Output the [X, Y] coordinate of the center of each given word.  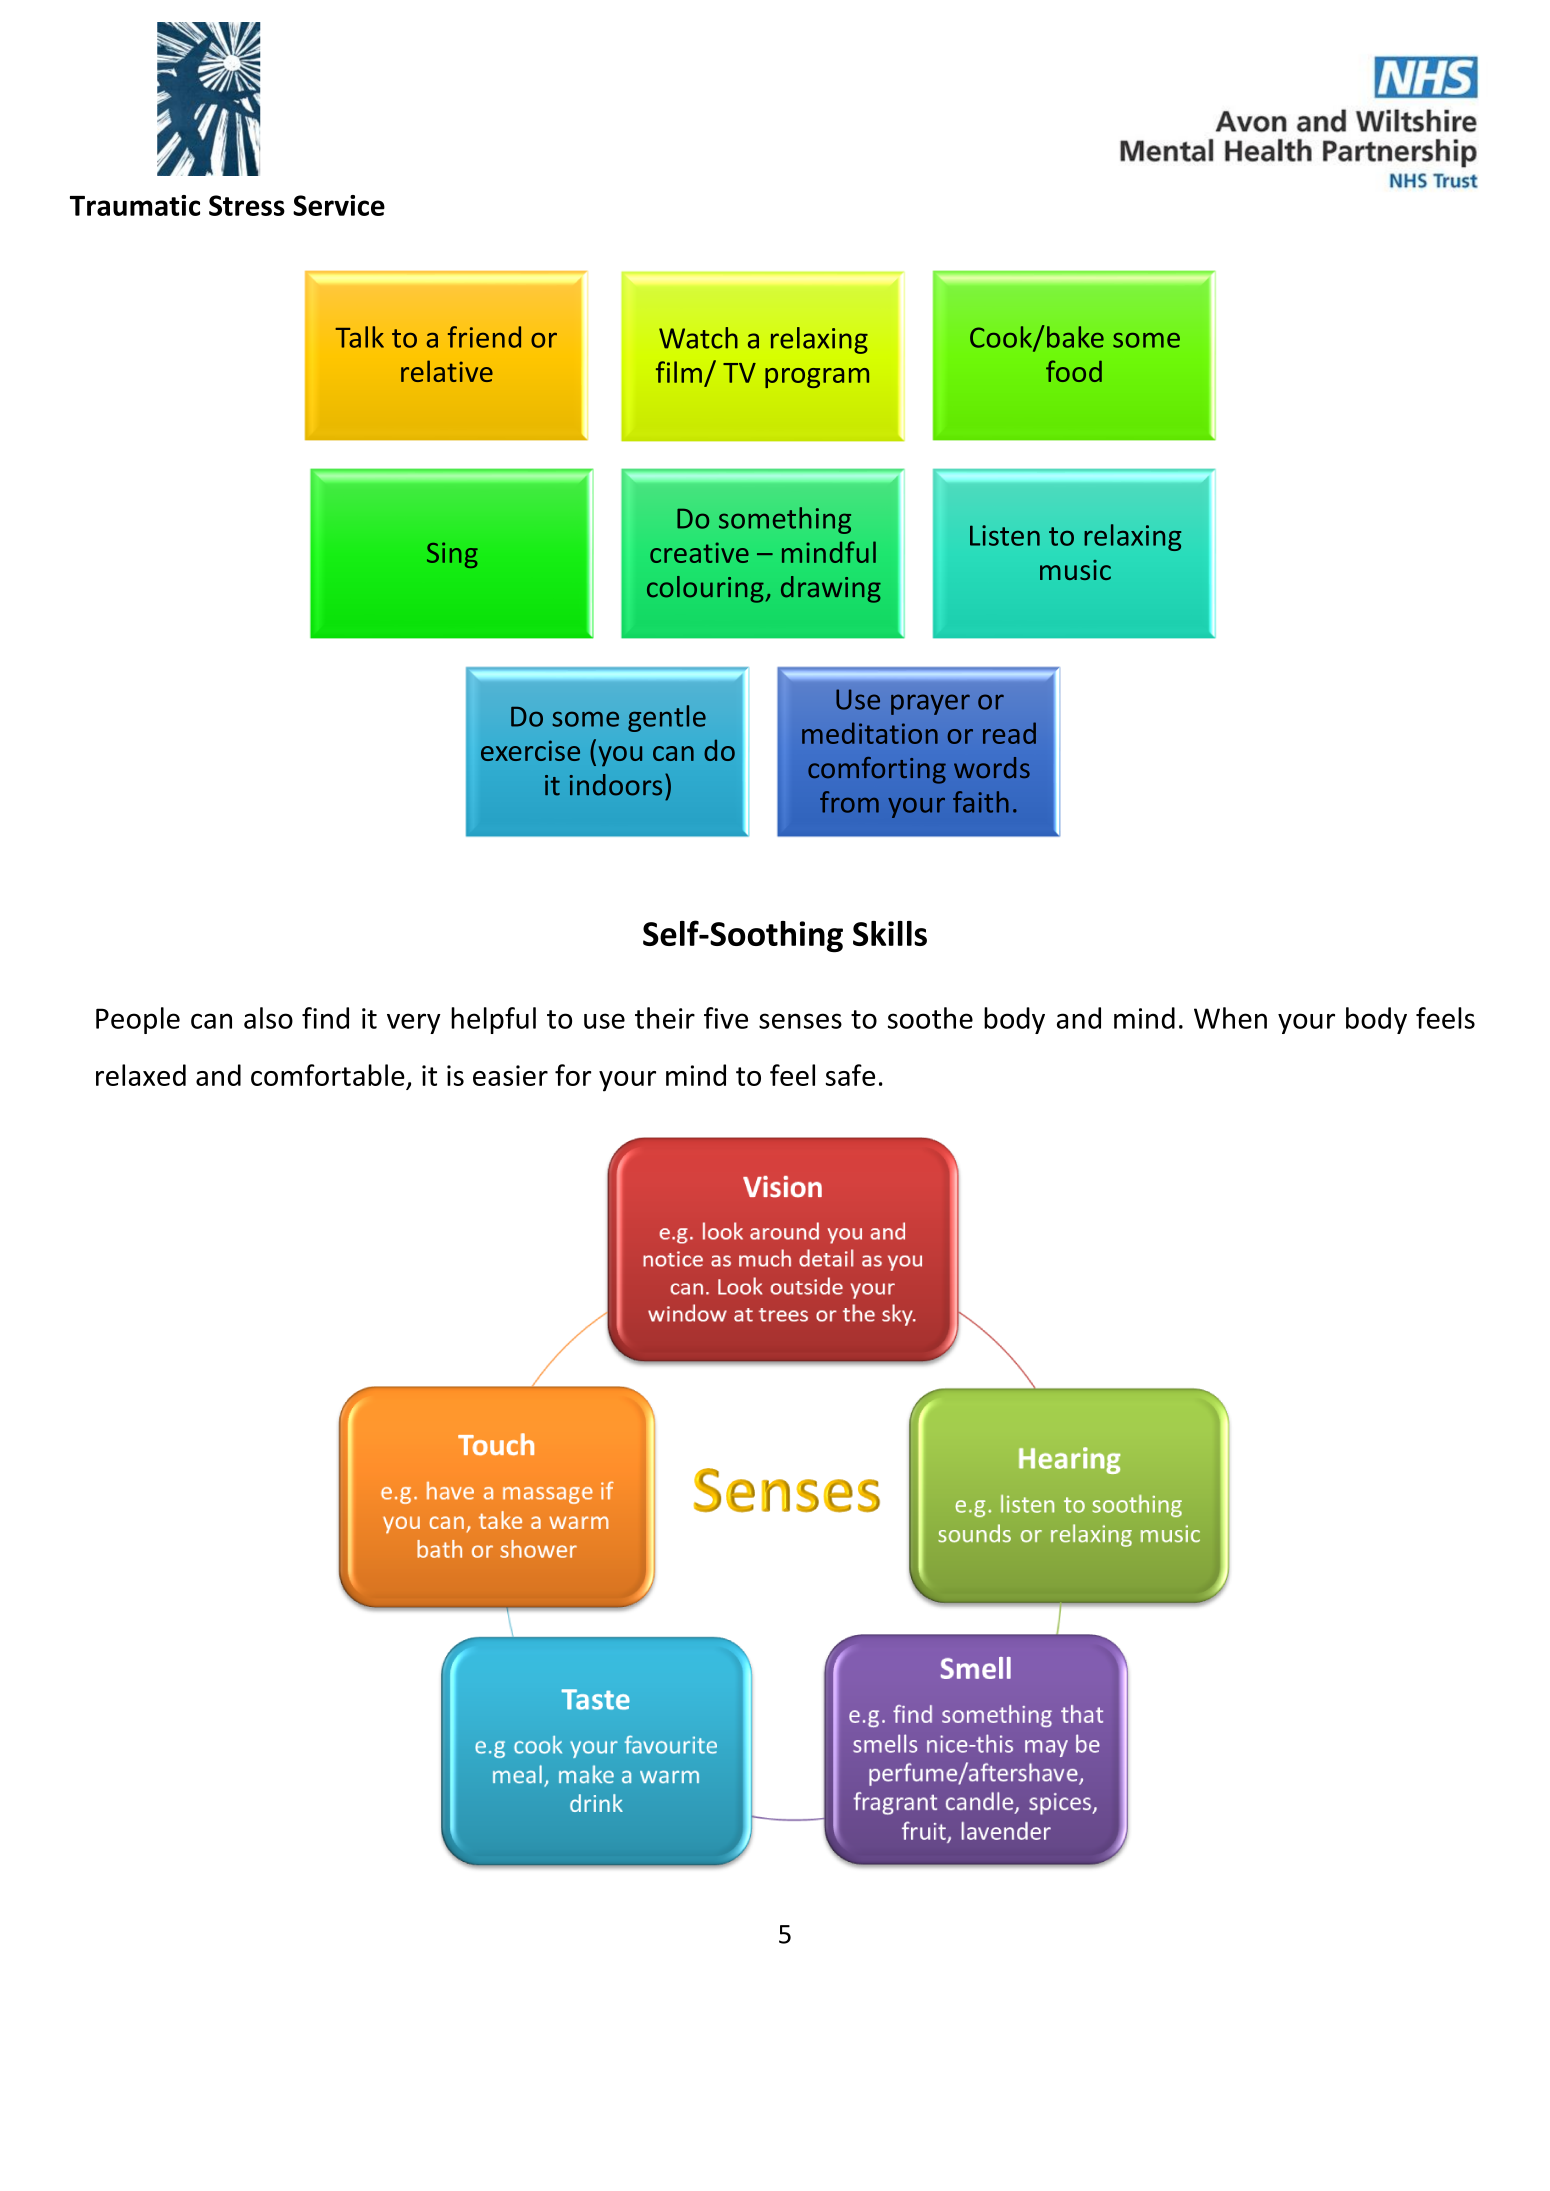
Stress [247, 205]
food [1074, 371]
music [1075, 570]
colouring [705, 589]
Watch [698, 338]
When [1230, 1018]
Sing [452, 555]
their [665, 1018]
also [268, 1018]
